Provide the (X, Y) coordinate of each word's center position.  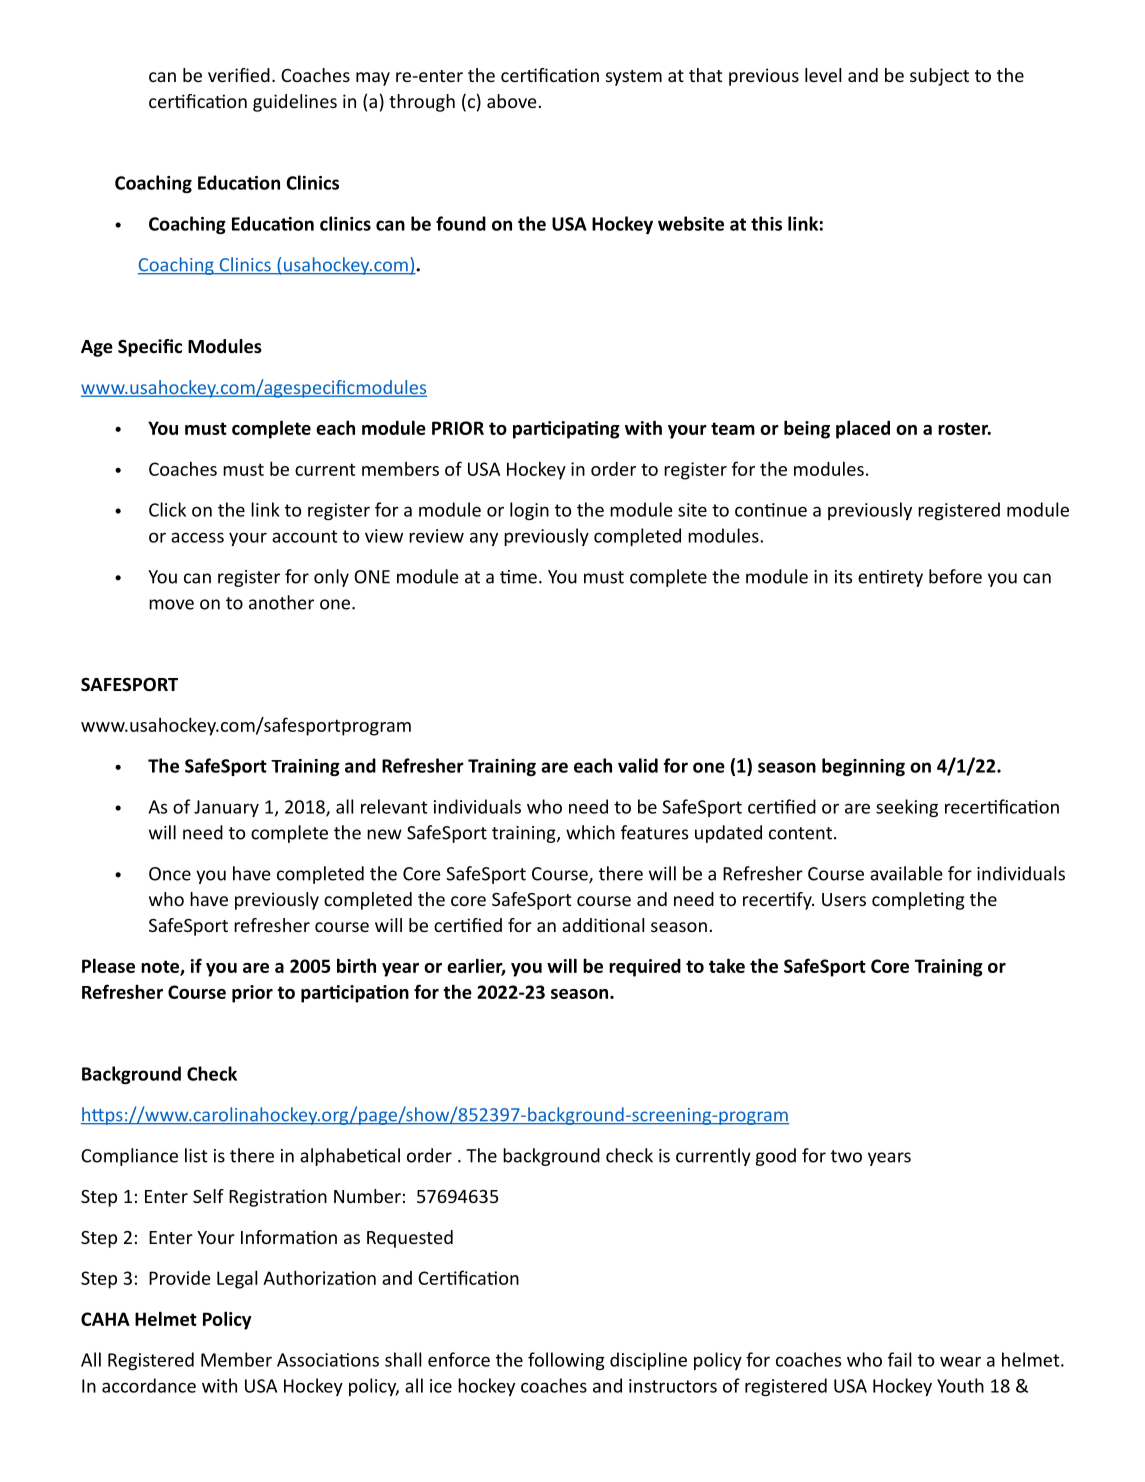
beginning (863, 767)
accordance (149, 1385)
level (823, 75)
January (226, 808)
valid (638, 765)
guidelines (295, 103)
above (512, 101)
